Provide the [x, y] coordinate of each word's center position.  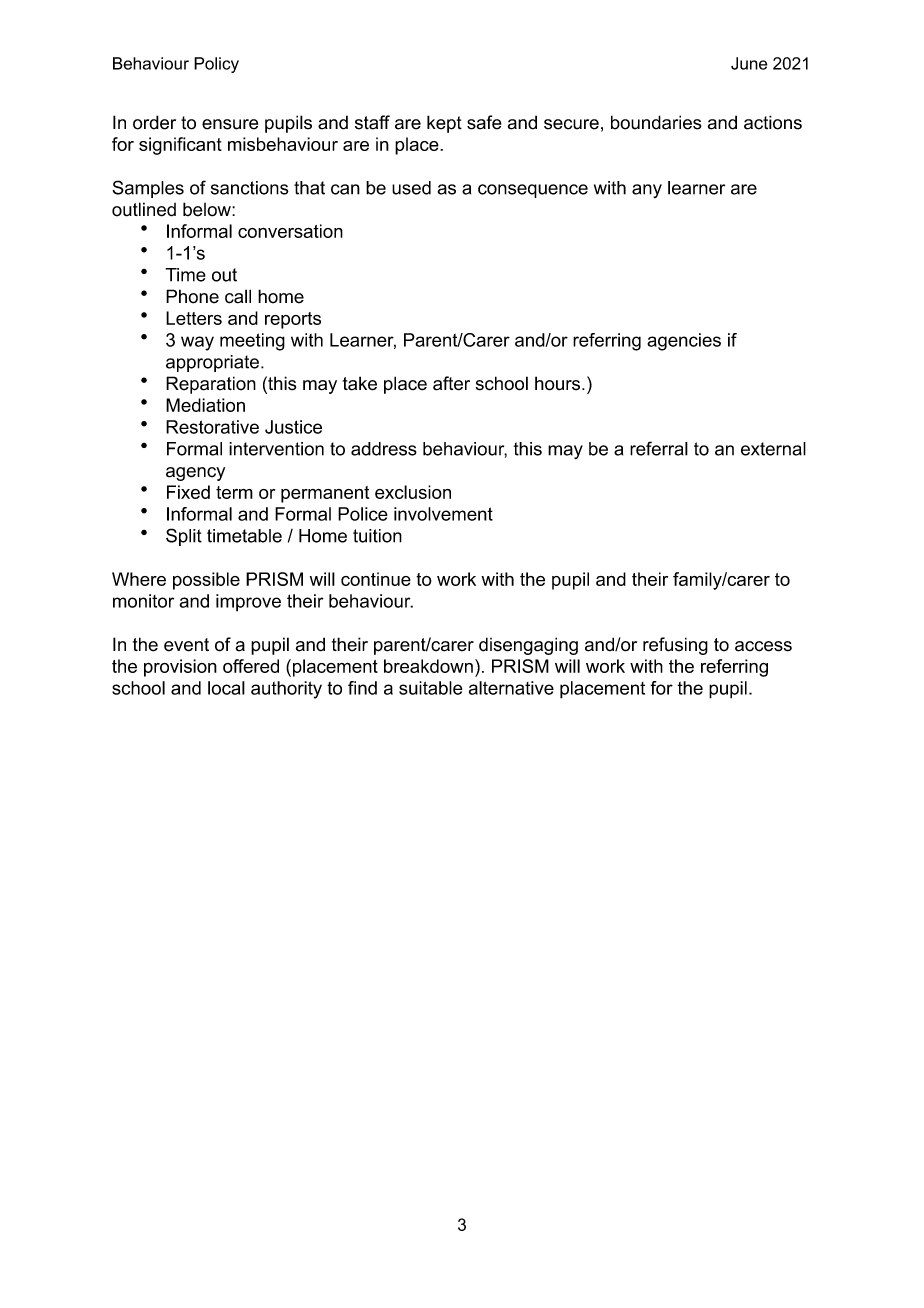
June [749, 63]
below [208, 209]
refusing [675, 646]
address [384, 449]
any [647, 191]
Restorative [212, 427]
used [411, 188]
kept [444, 124]
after [451, 383]
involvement [443, 514]
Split [184, 537]
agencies [684, 342]
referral [659, 448]
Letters [194, 318]
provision [180, 668]
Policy [216, 65]
